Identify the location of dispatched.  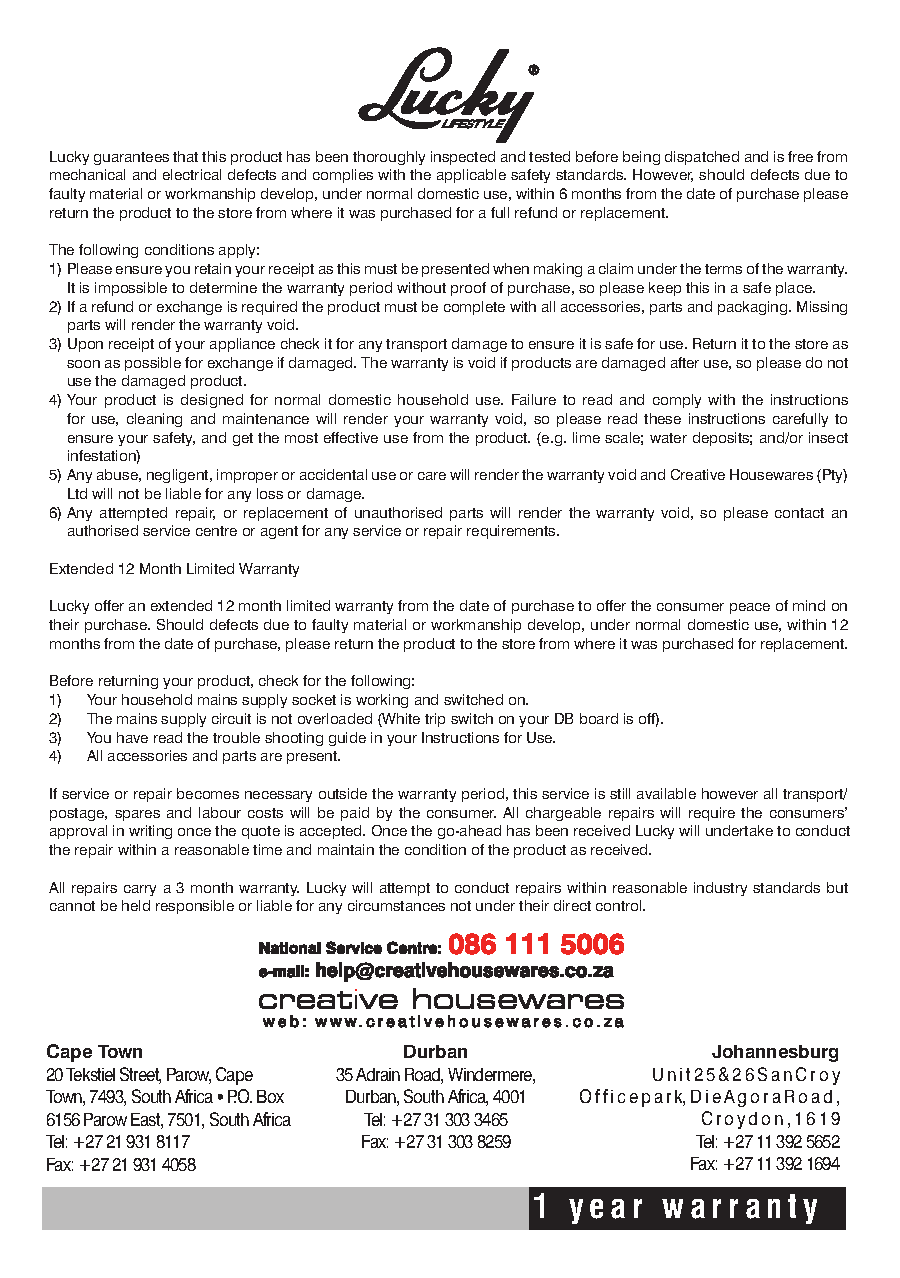
(702, 158).
